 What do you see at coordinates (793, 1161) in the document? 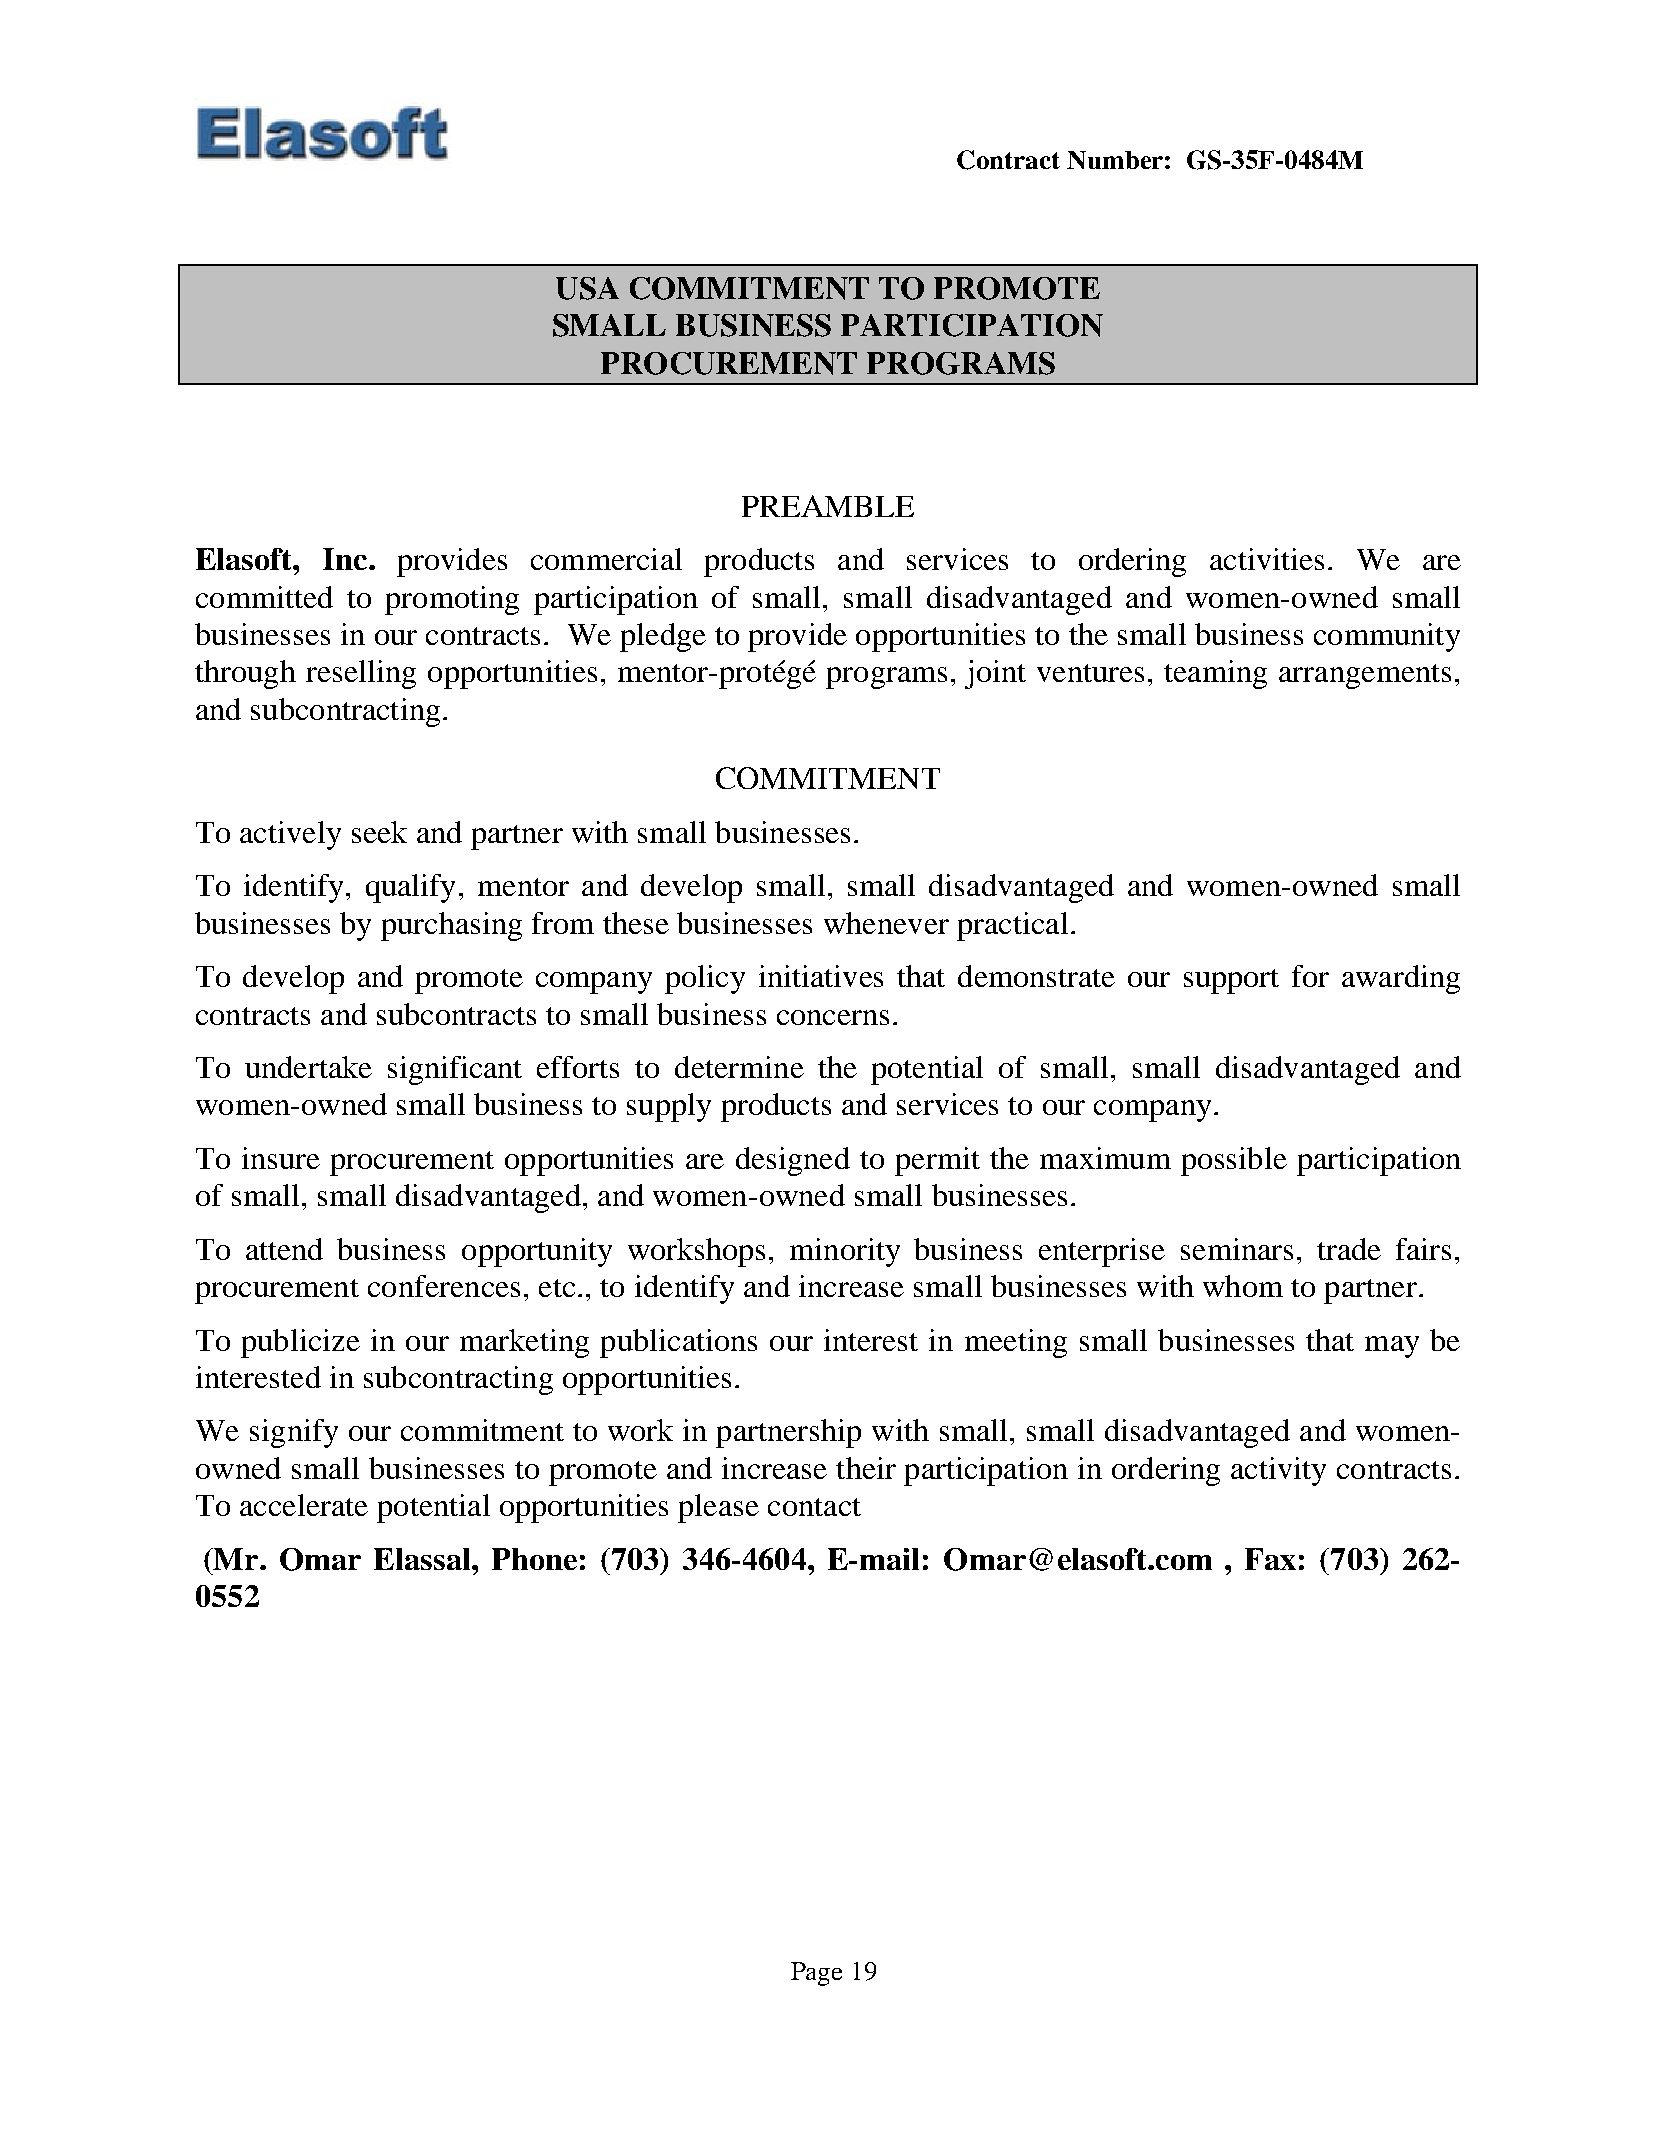
I see `designed` at bounding box center [793, 1161].
